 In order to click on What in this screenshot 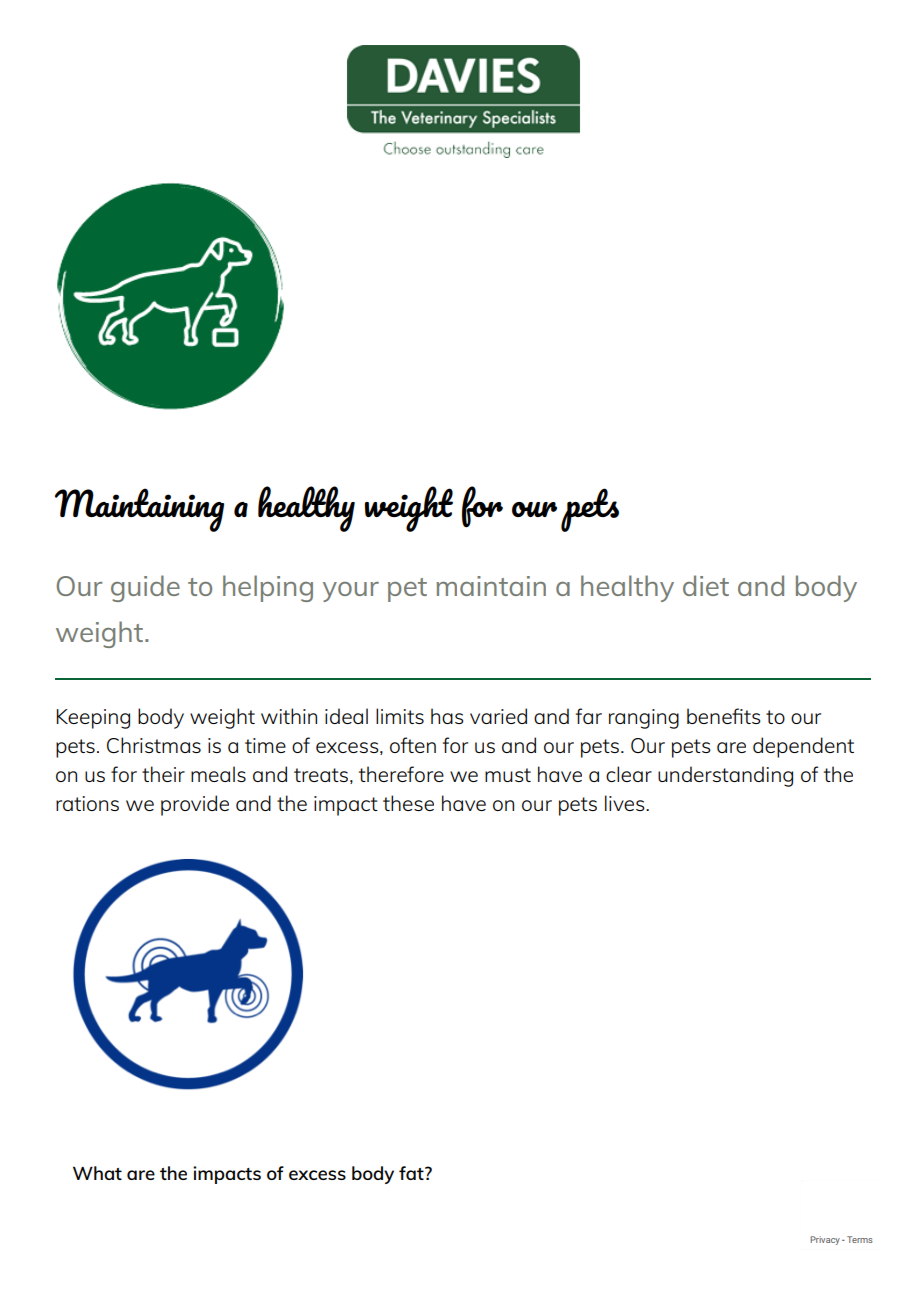, I will do `click(97, 1173)`.
